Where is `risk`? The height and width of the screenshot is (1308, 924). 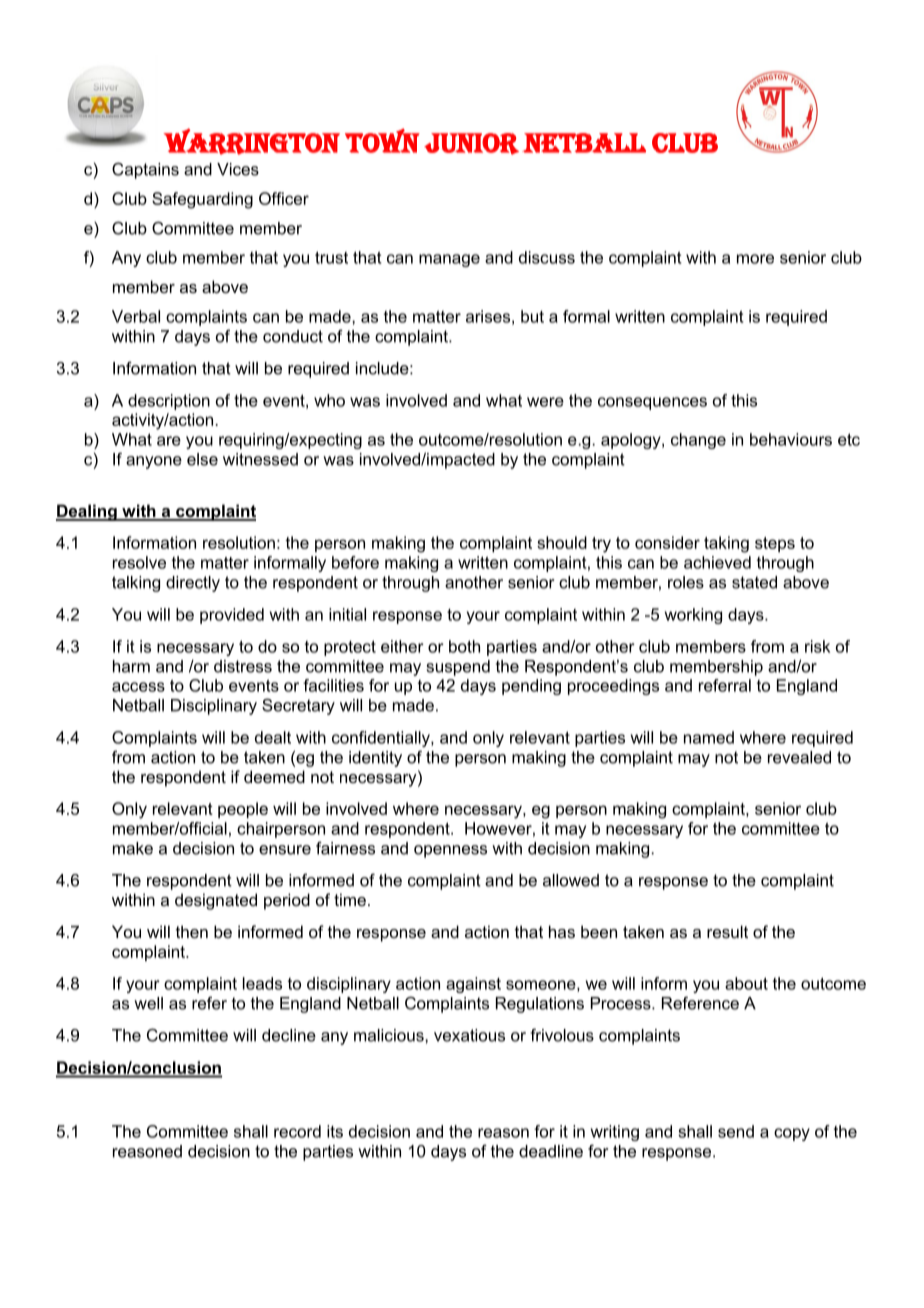
risk is located at coordinates (817, 646).
